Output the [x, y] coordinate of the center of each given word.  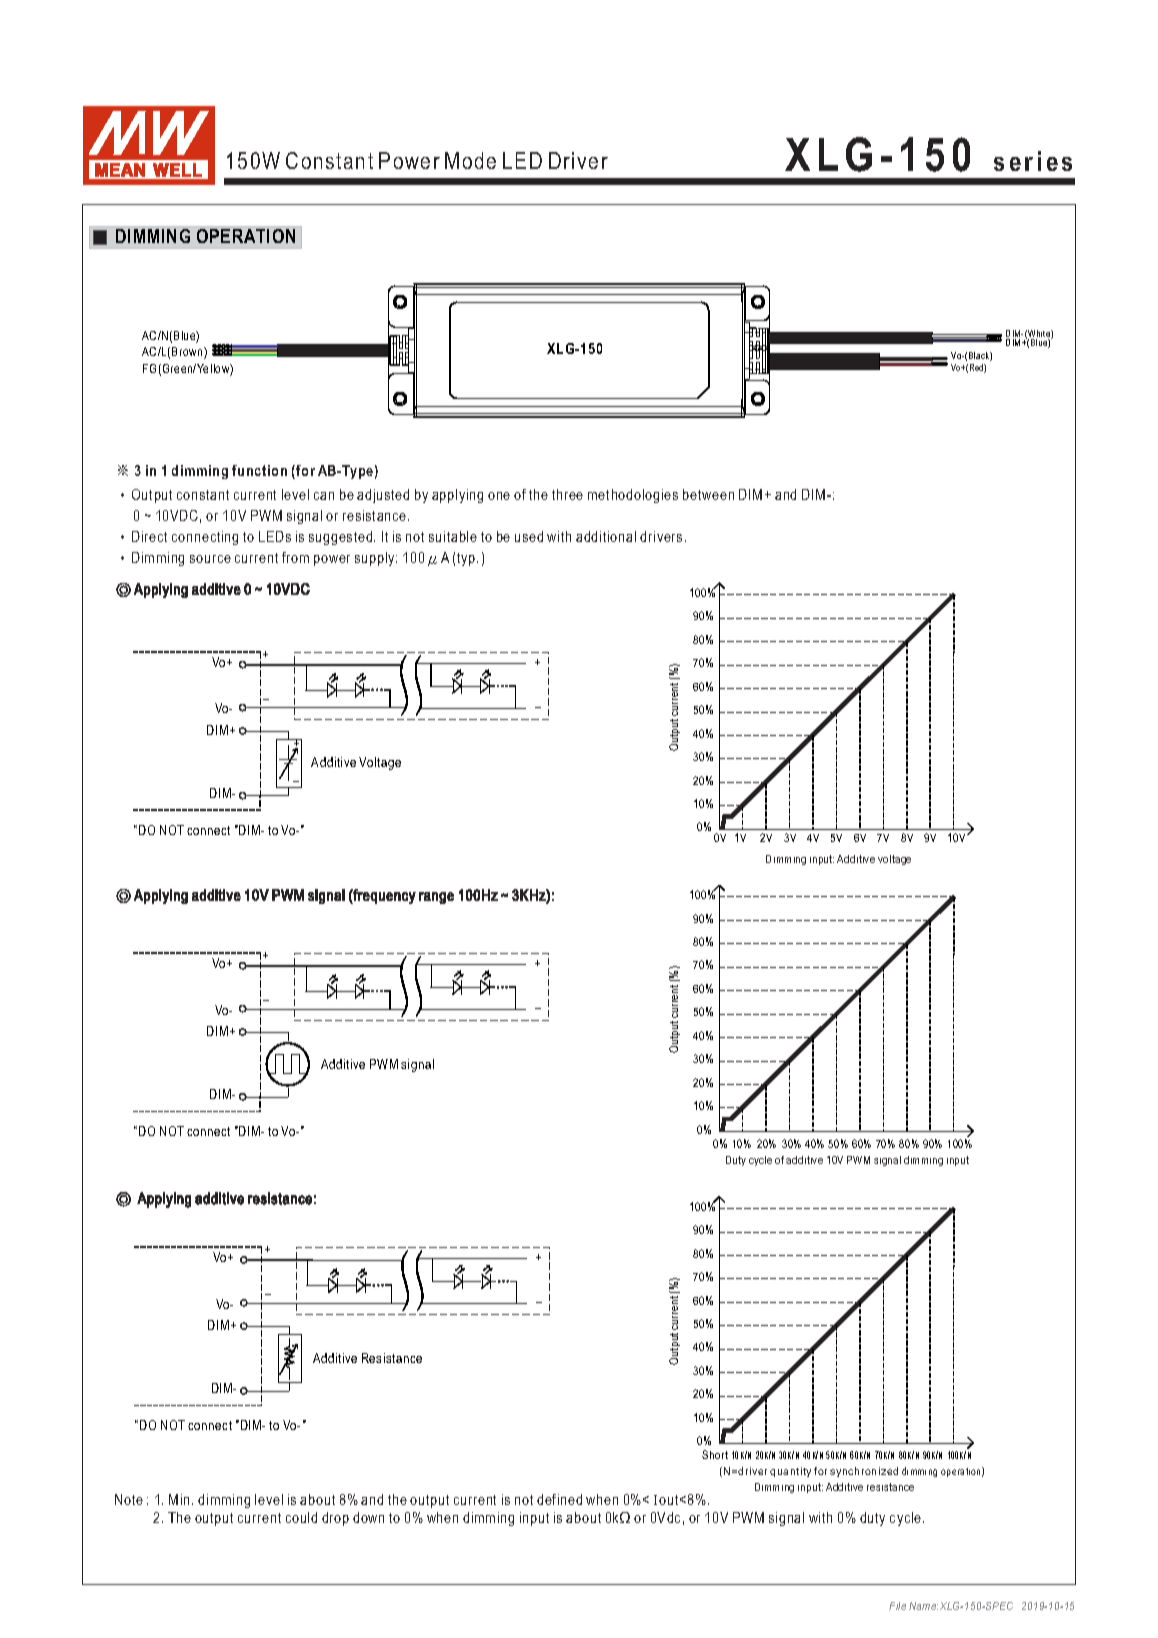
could [301, 1517]
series [1033, 161]
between [708, 494]
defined [559, 1499]
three [567, 494]
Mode [470, 160]
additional [606, 536]
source [210, 559]
